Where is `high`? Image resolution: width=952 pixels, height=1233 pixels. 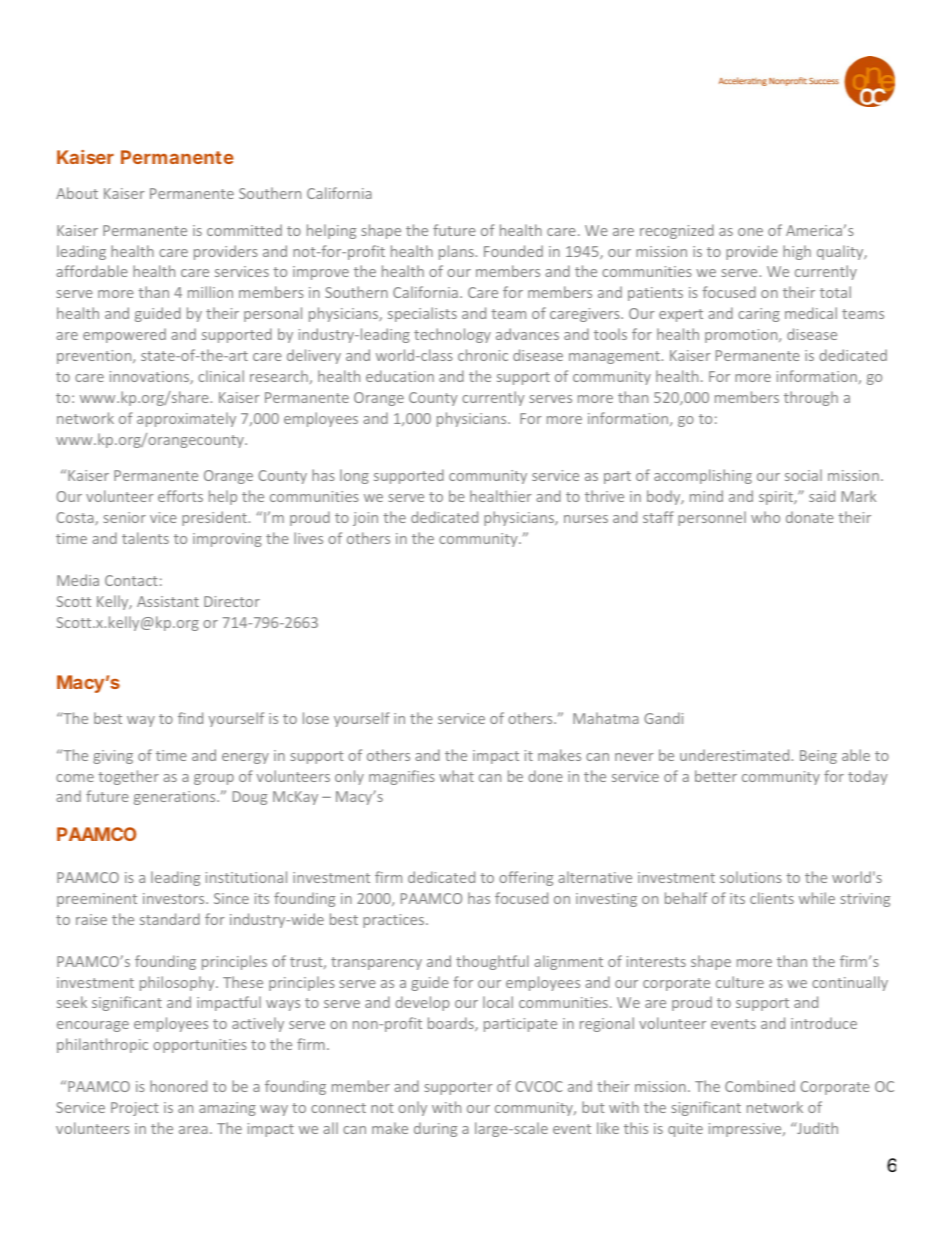
high is located at coordinates (797, 252).
